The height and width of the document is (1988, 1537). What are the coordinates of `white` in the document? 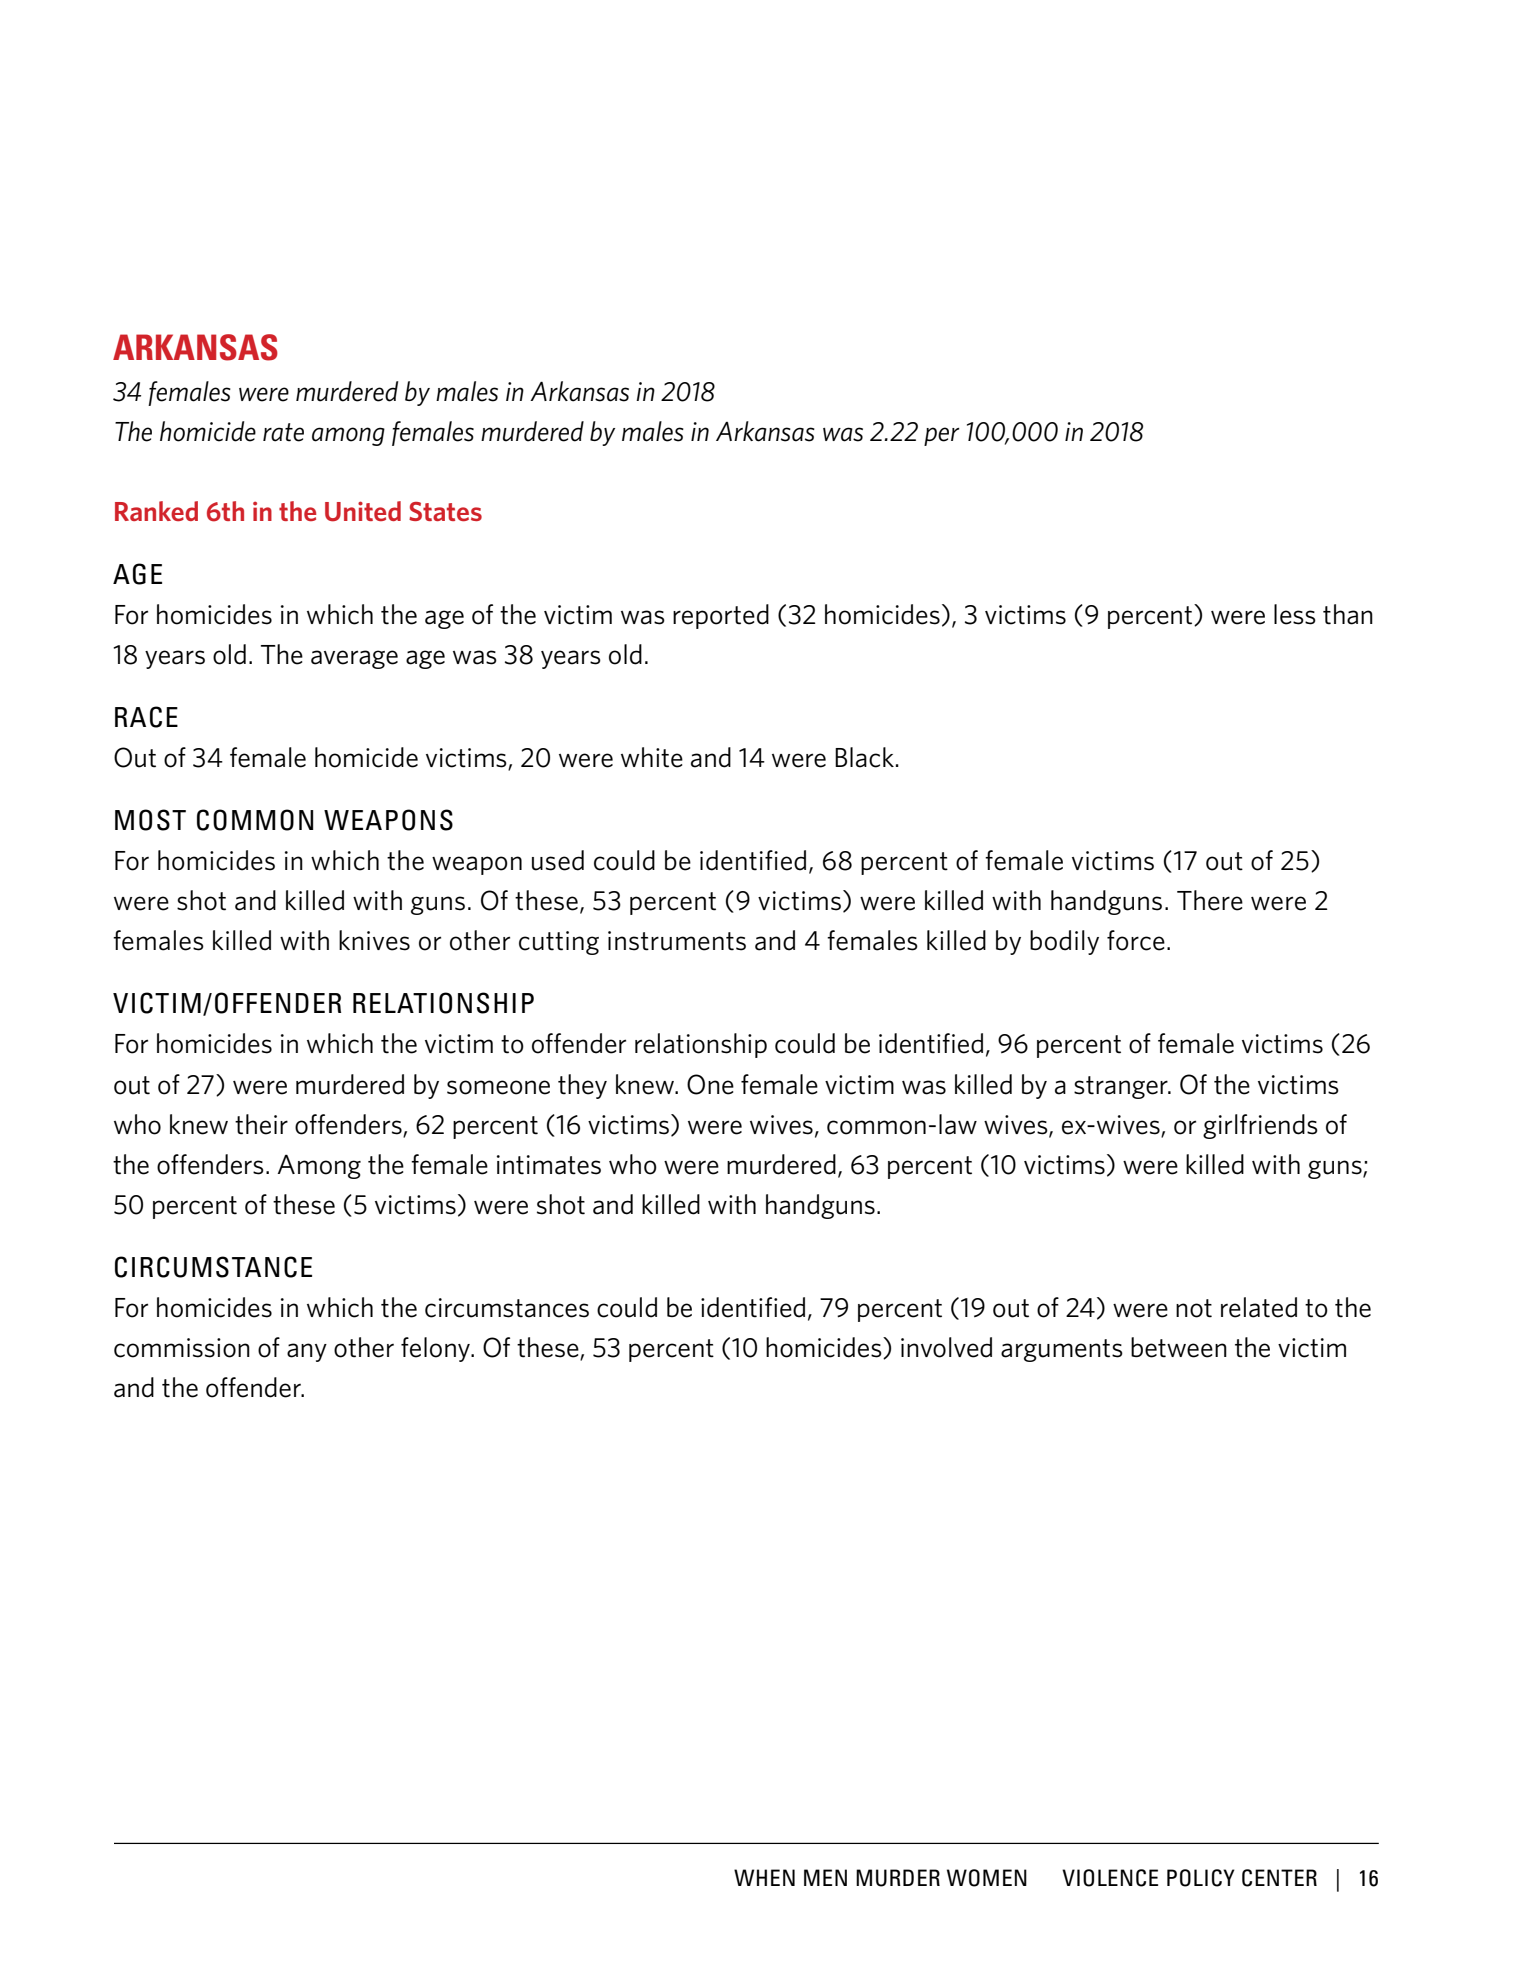 It's located at (652, 757).
